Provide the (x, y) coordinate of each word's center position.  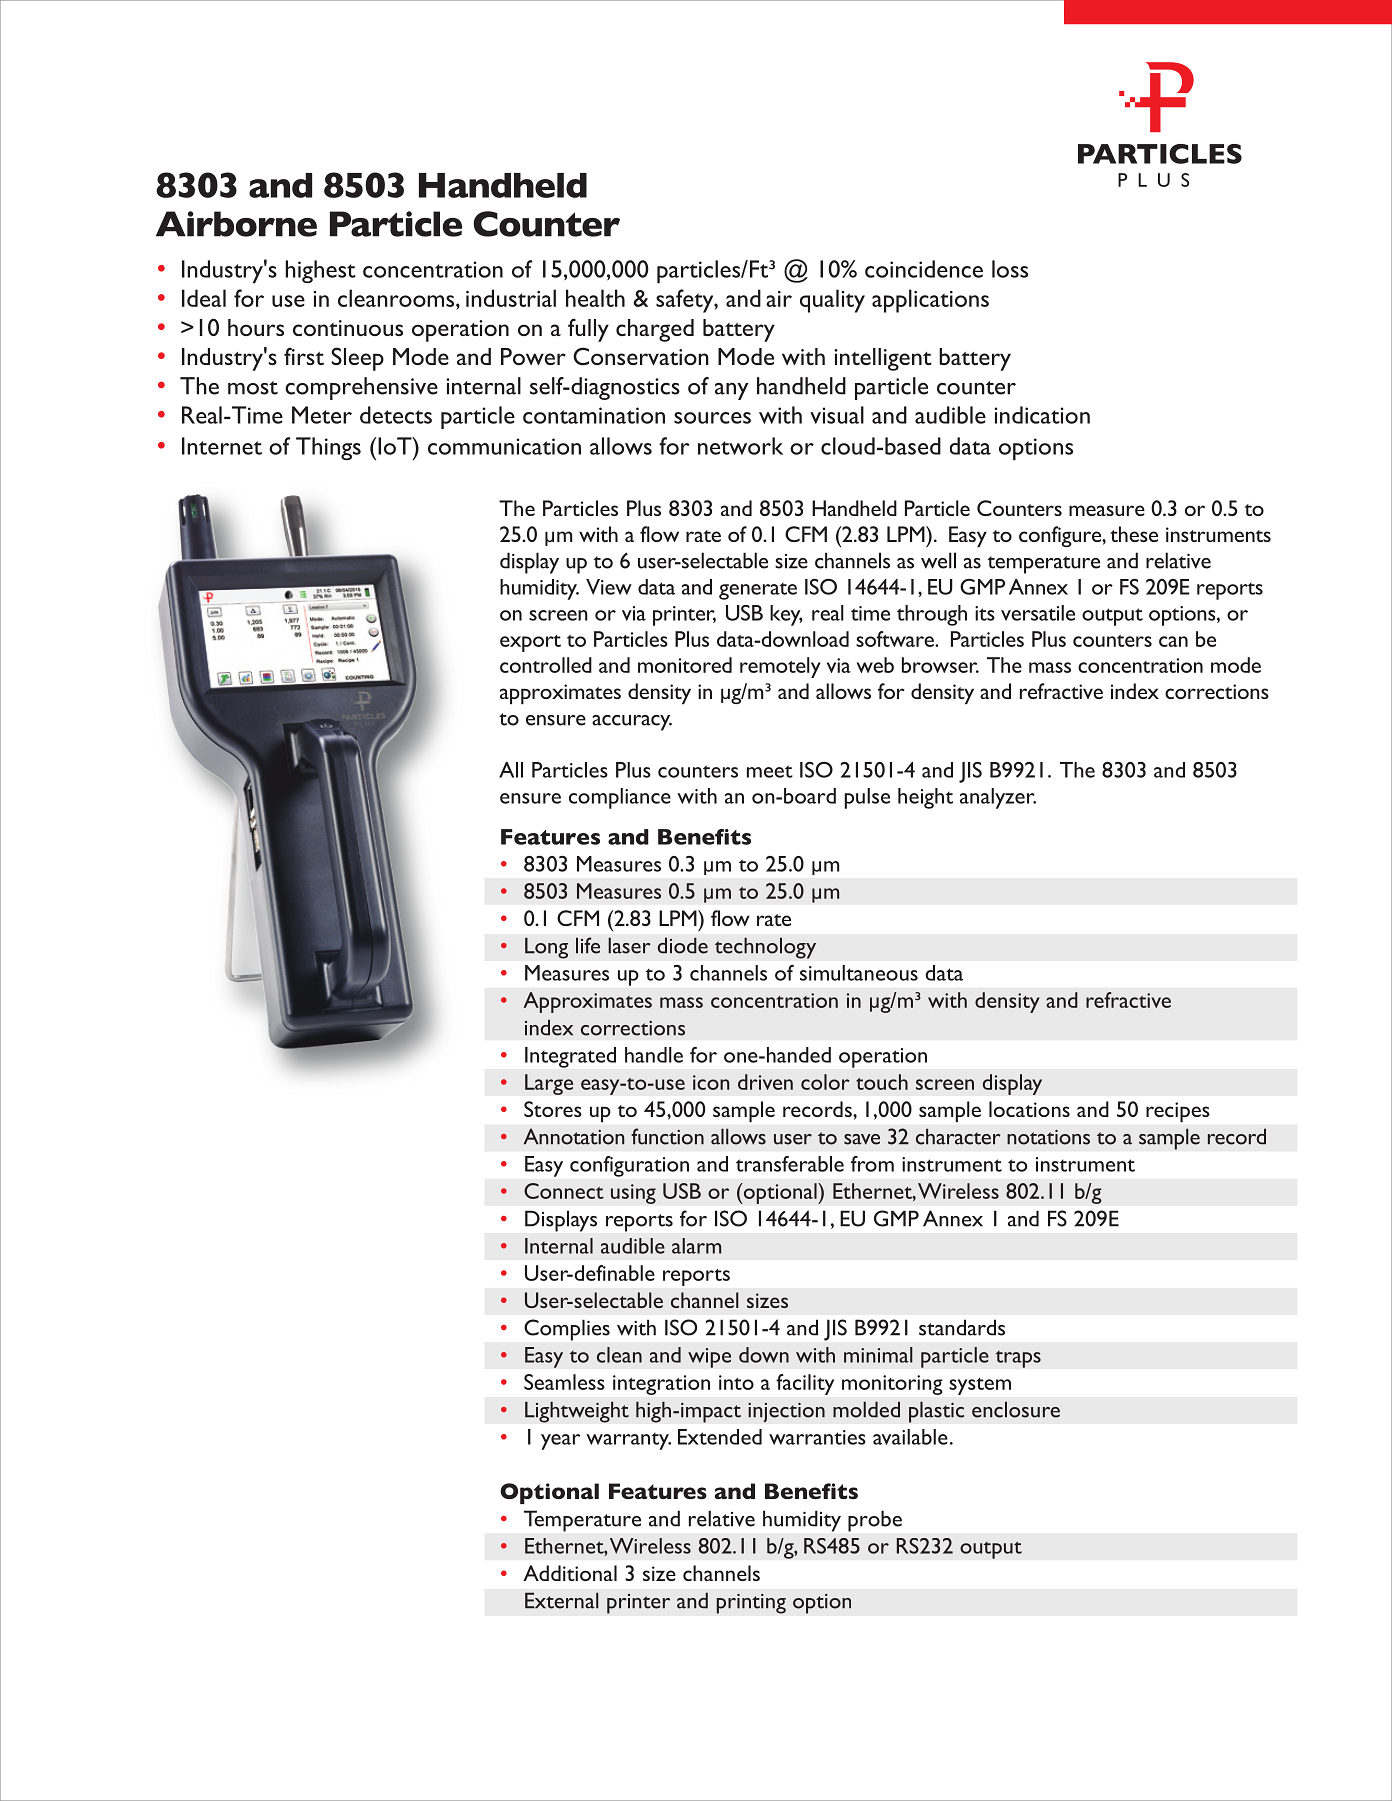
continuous (348, 328)
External (562, 1600)
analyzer (998, 798)
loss (1010, 269)
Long (546, 948)
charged (655, 330)
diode (683, 945)
